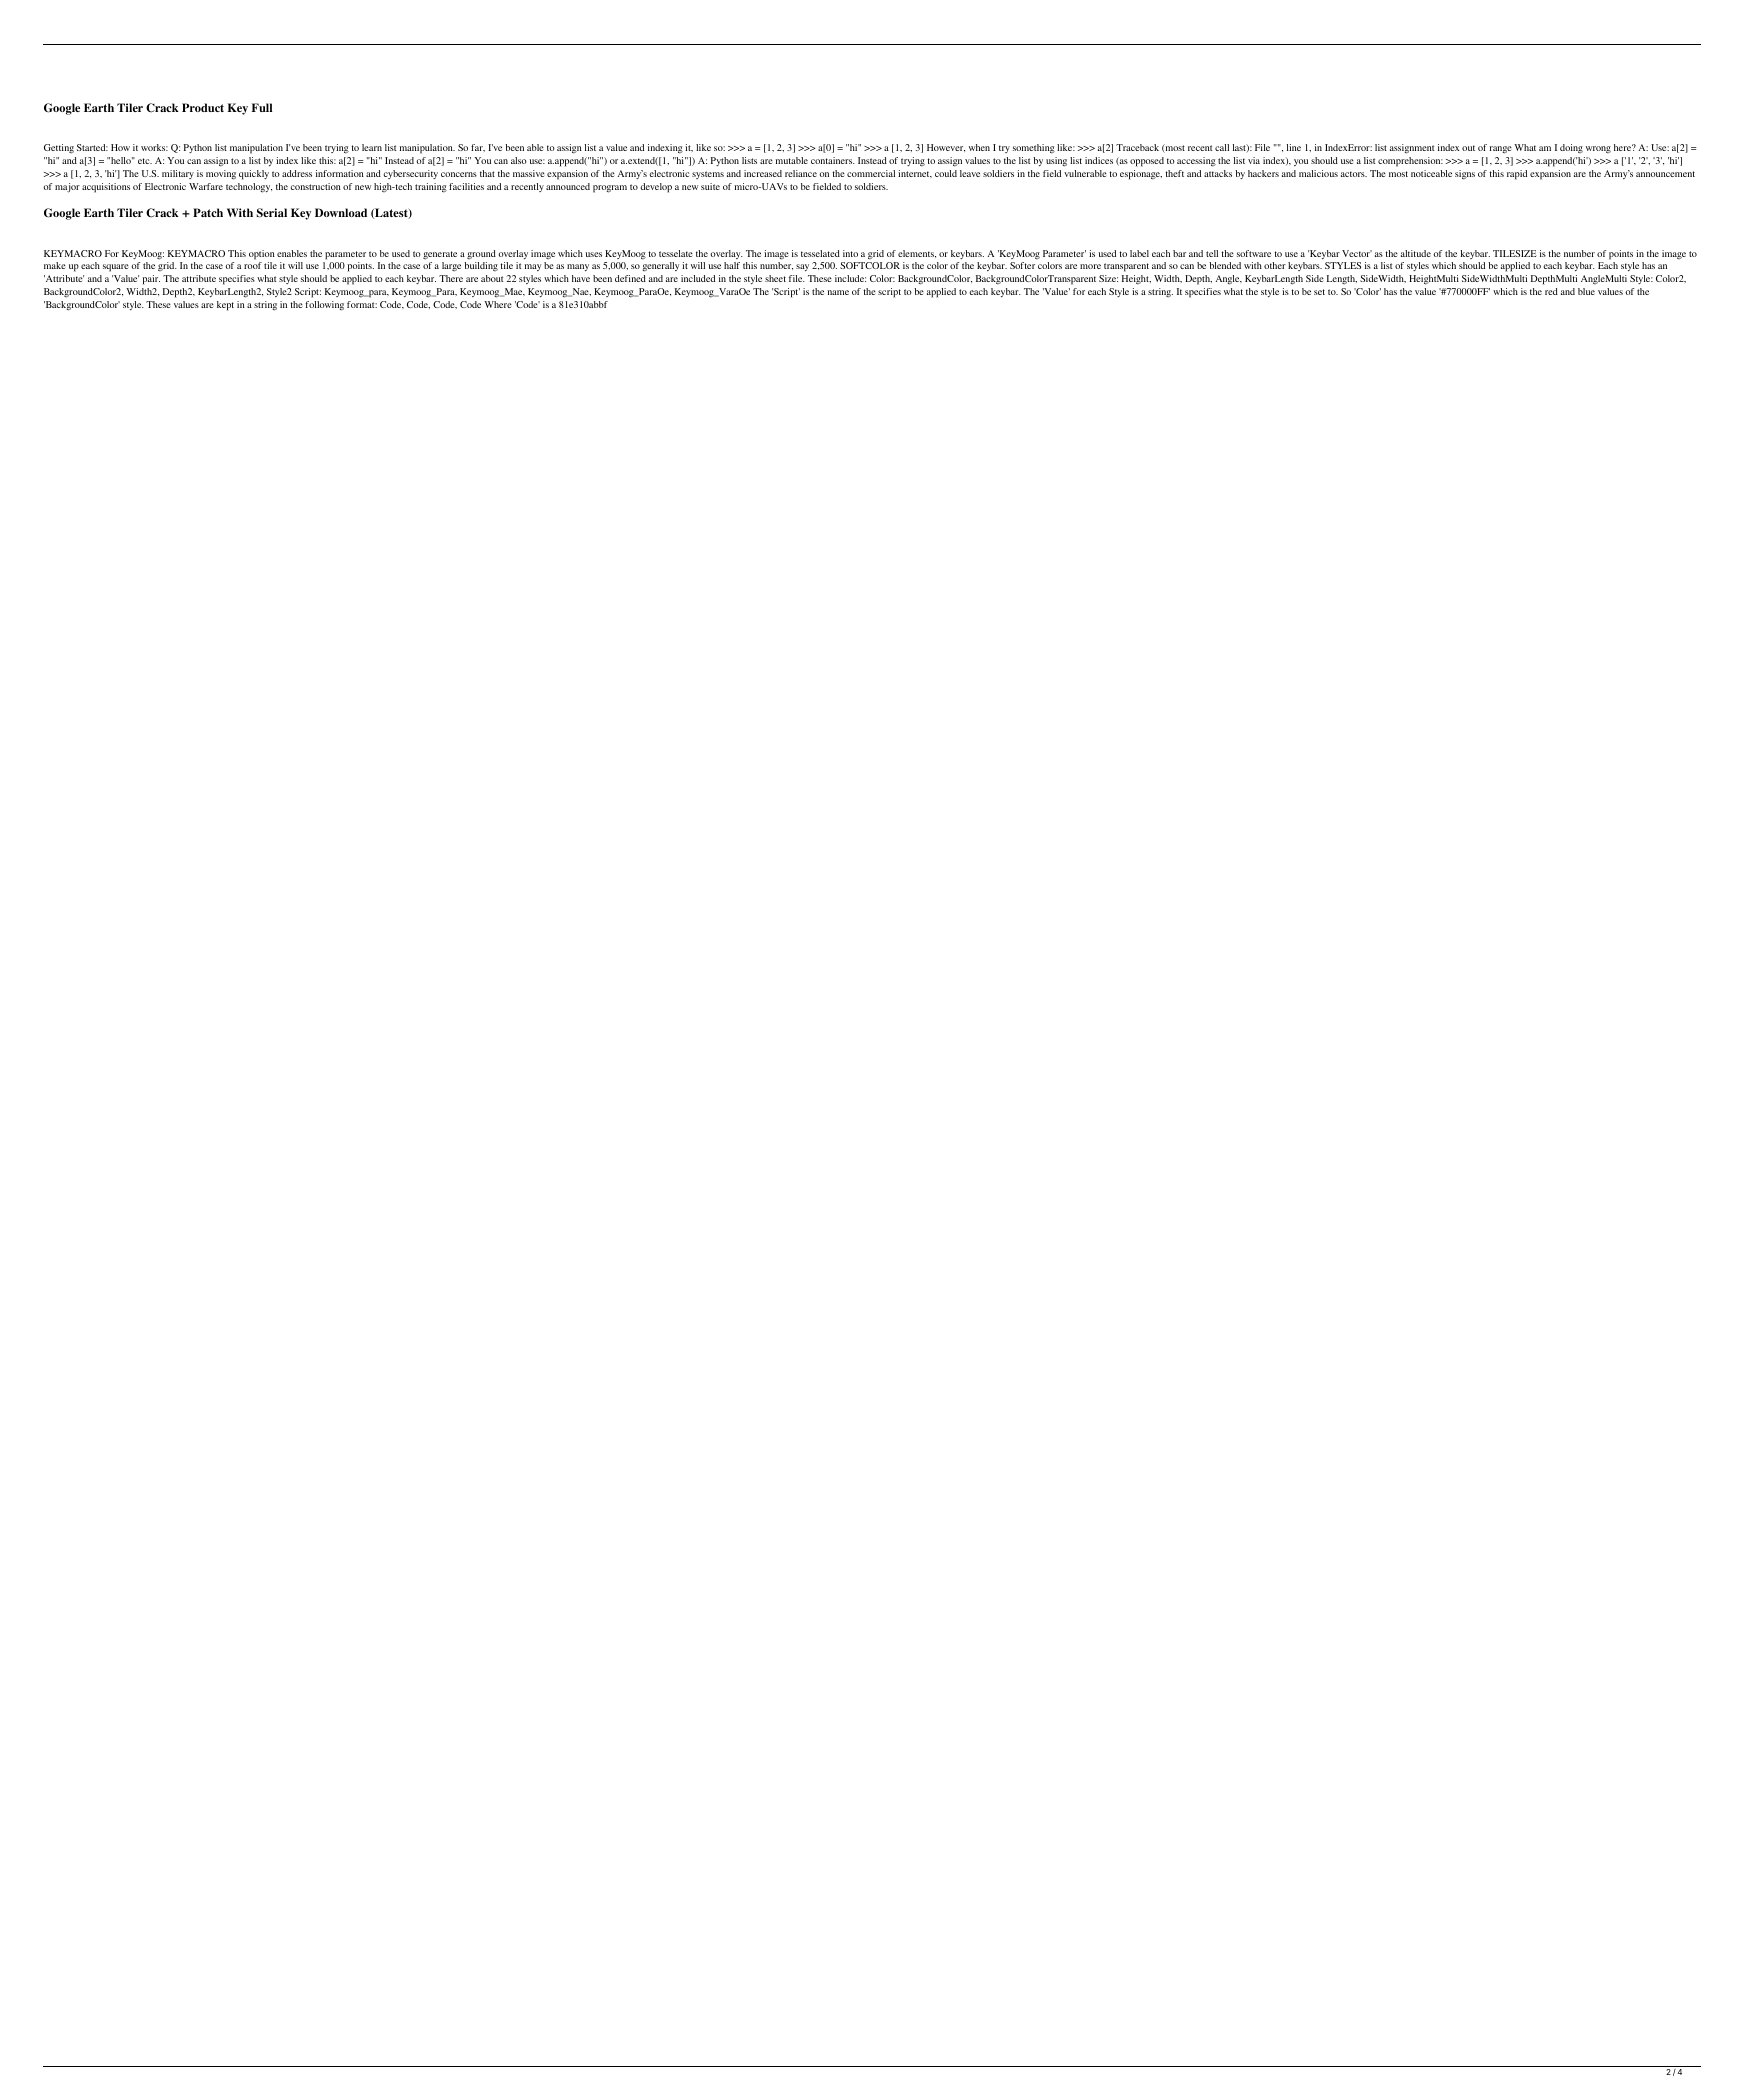 The image size is (1744, 2096). I want to click on Full, so click(262, 107).
